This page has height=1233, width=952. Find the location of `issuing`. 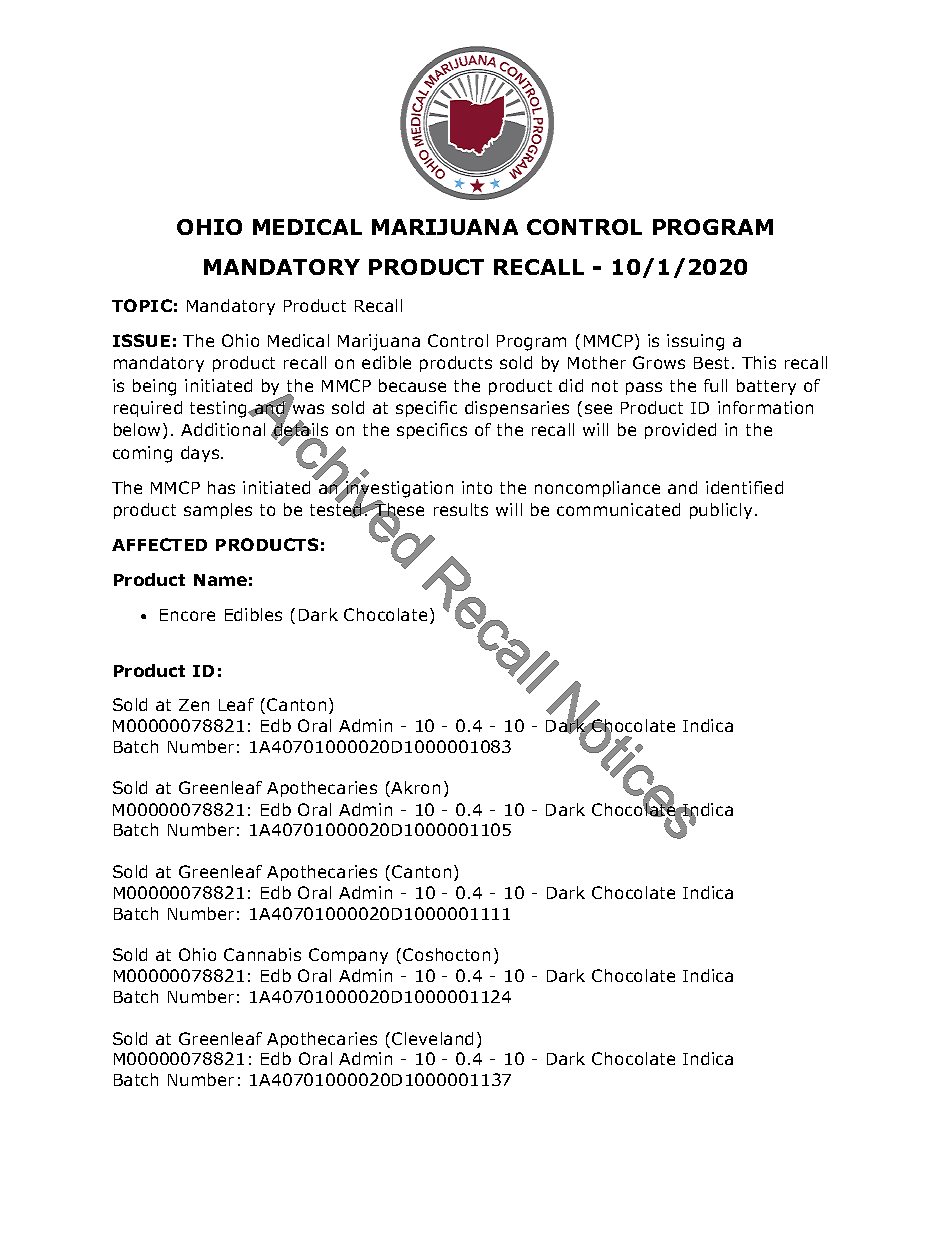

issuing is located at coordinates (695, 342).
